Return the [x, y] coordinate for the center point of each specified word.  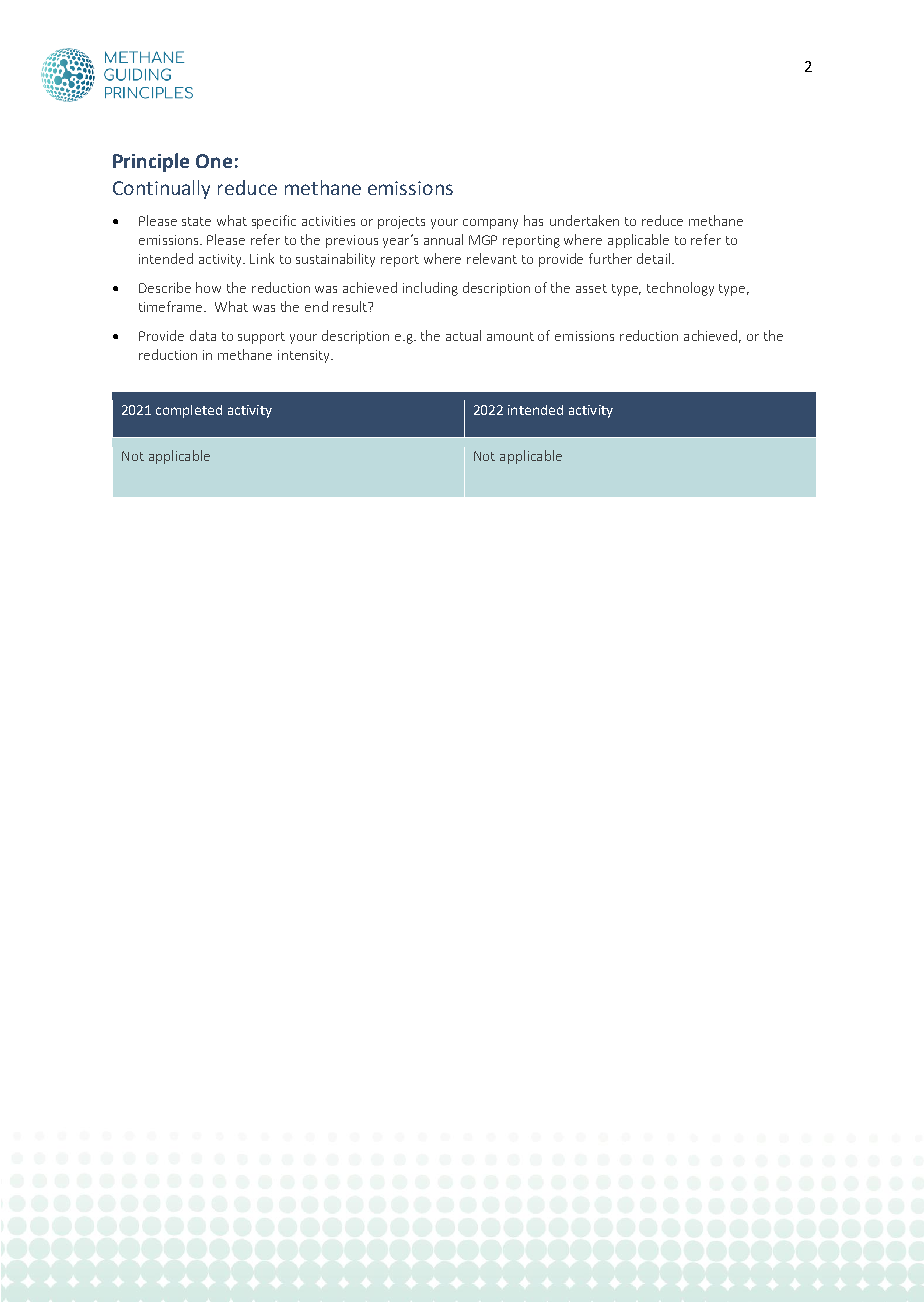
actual [463, 335]
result [351, 306]
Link [262, 258]
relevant [492, 258]
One [214, 161]
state [196, 221]
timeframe [172, 306]
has [533, 220]
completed [189, 411]
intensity [305, 356]
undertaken [584, 220]
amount [510, 336]
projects [401, 222]
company [490, 224]
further [610, 258]
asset [591, 288]
